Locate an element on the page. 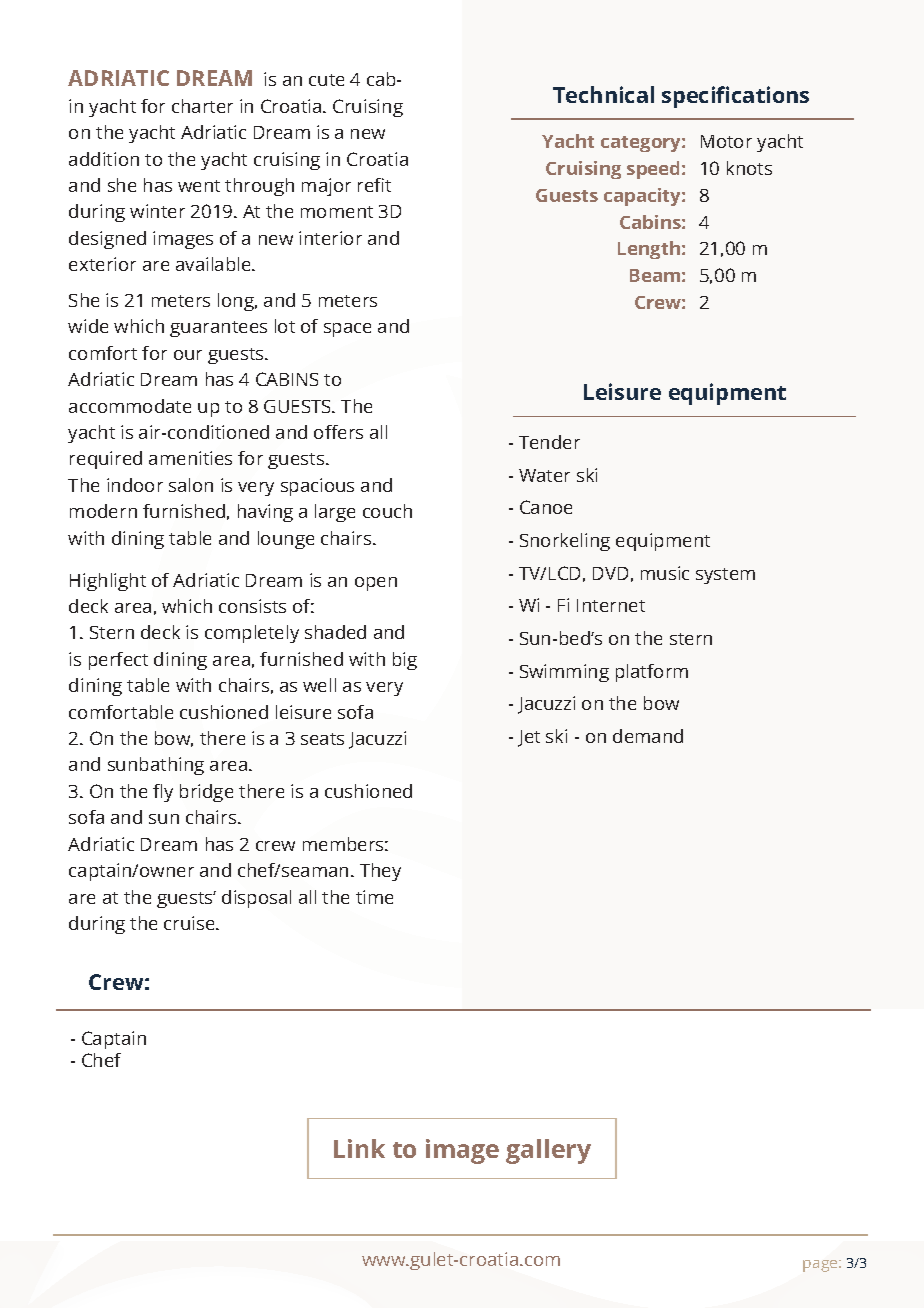 This page has height=1308, width=924. Tender is located at coordinates (549, 442).
